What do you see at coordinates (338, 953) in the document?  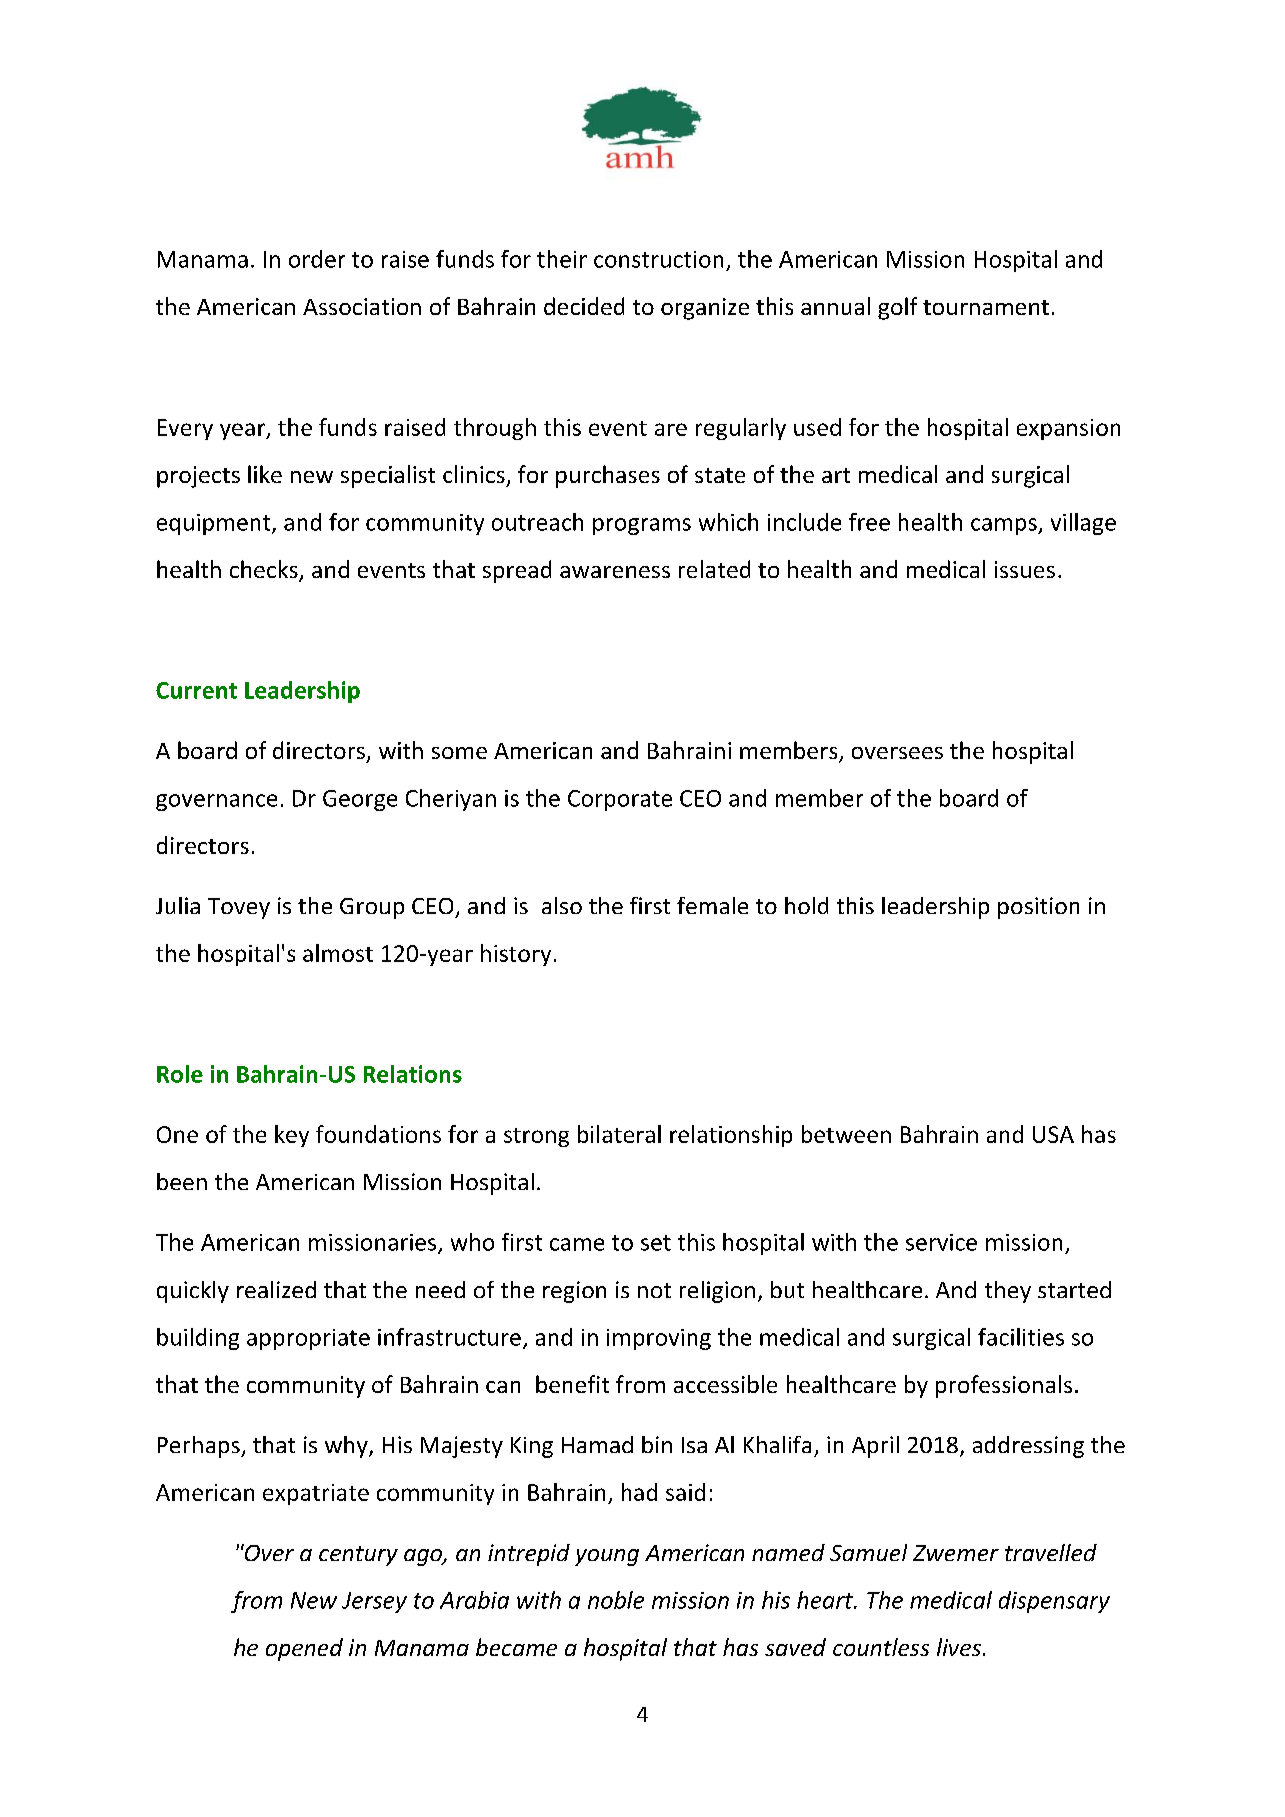 I see `almost` at bounding box center [338, 953].
